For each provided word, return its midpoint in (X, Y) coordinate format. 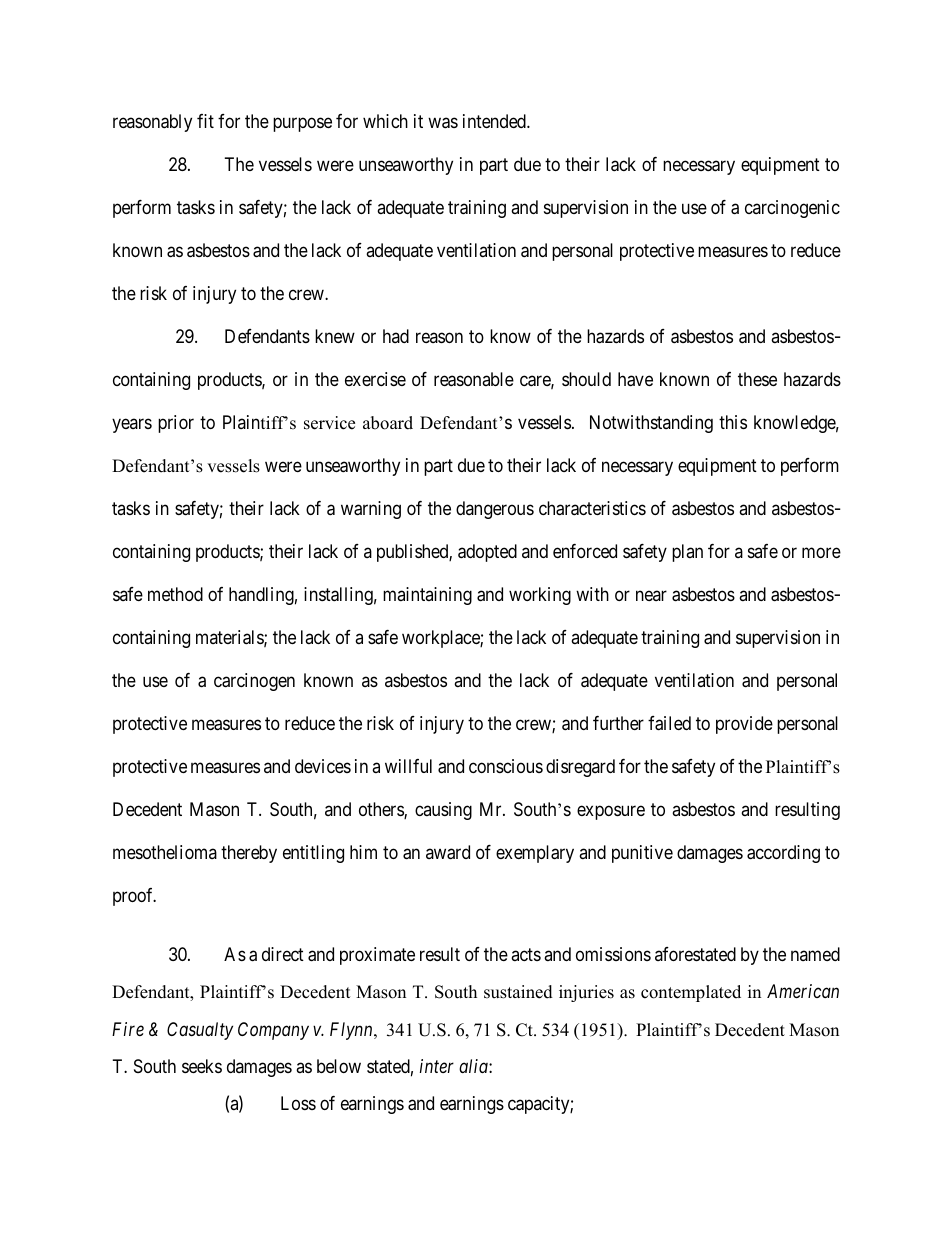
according (783, 854)
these (757, 379)
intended (495, 121)
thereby (249, 854)
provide (744, 725)
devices (323, 766)
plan (687, 553)
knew (335, 336)
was (443, 123)
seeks (202, 1066)
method (175, 594)
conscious (506, 766)
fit (205, 121)
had (396, 336)
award (448, 852)
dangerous (495, 510)
